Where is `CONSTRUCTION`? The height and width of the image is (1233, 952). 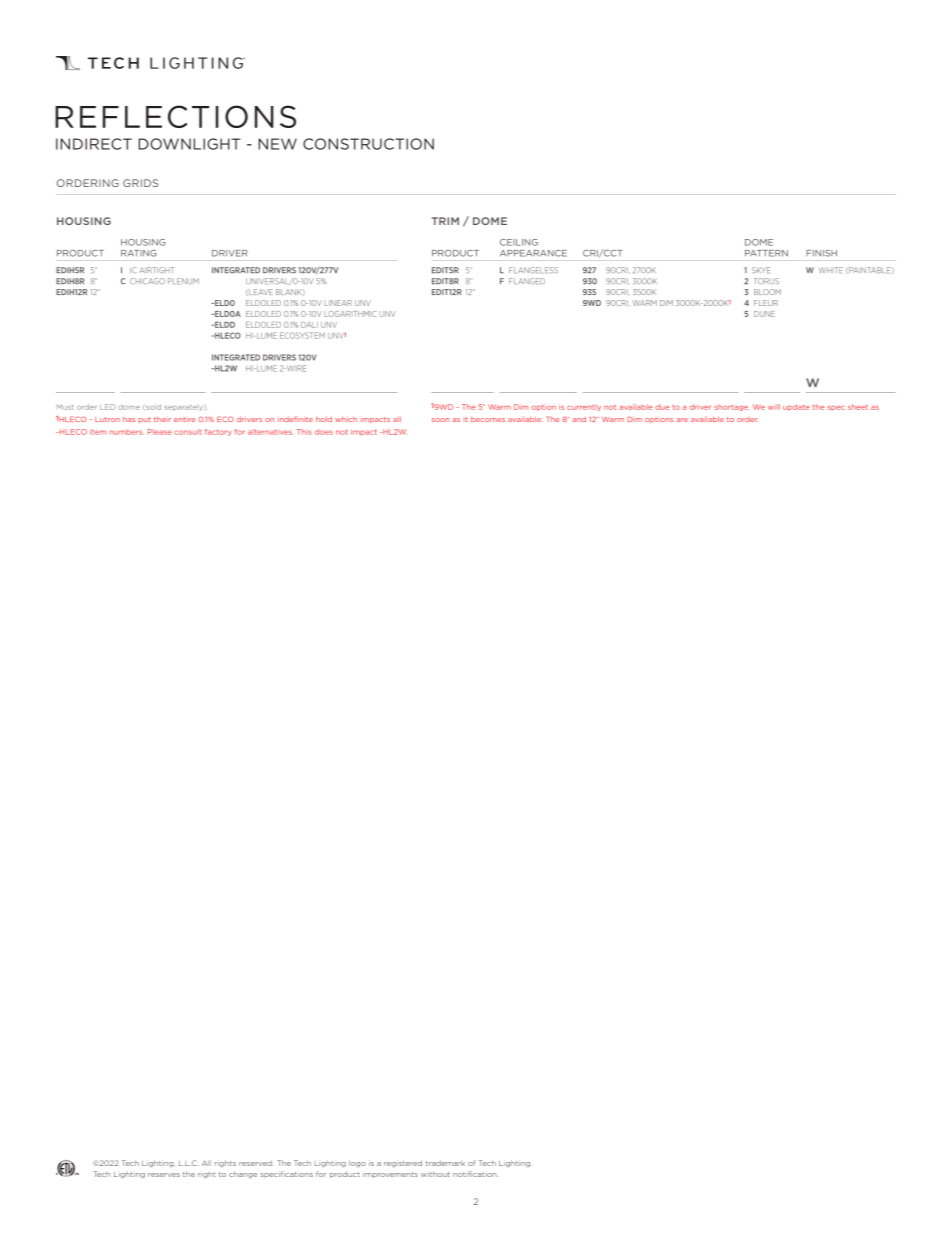 CONSTRUCTION is located at coordinates (368, 144).
